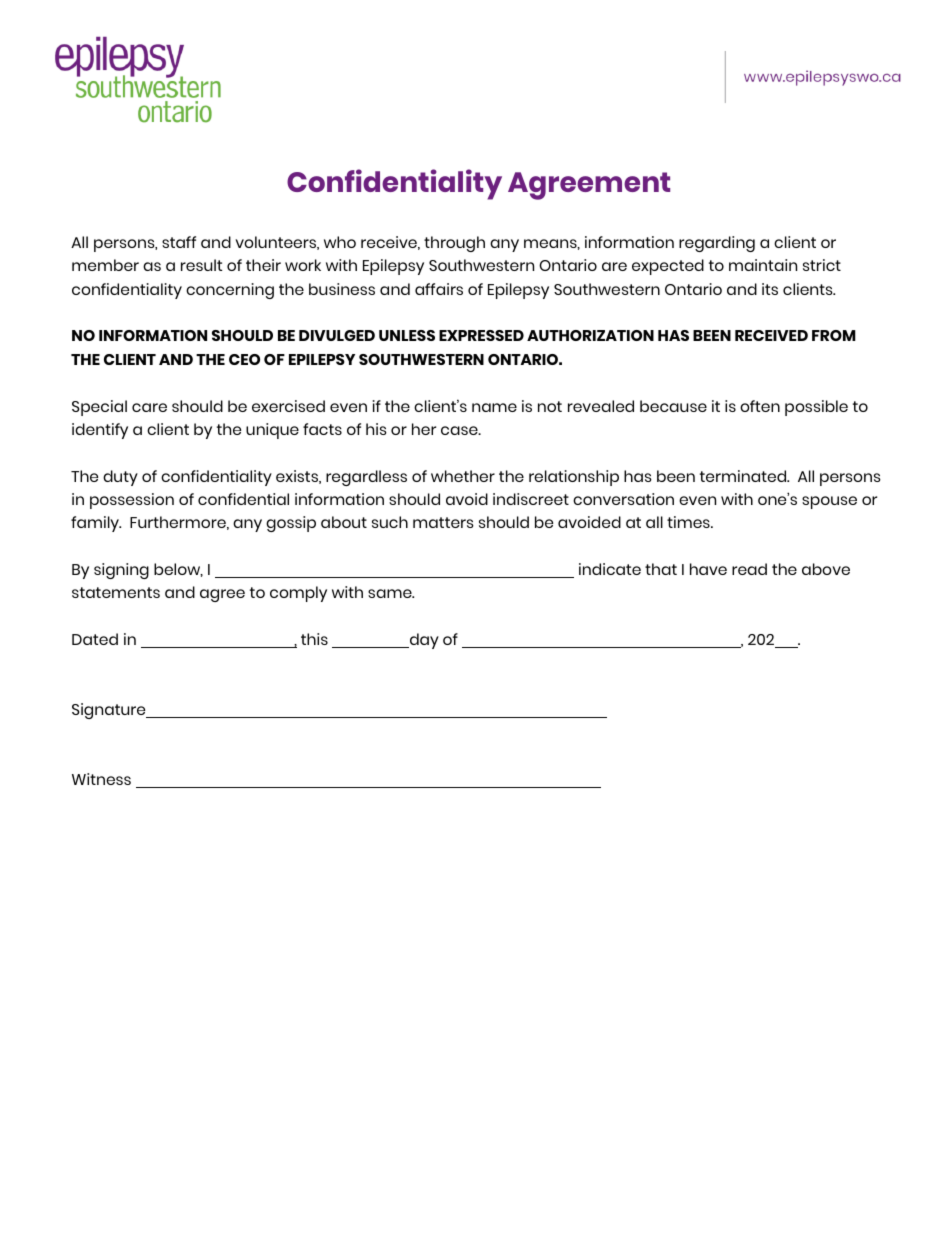  I want to click on day, so click(423, 641).
